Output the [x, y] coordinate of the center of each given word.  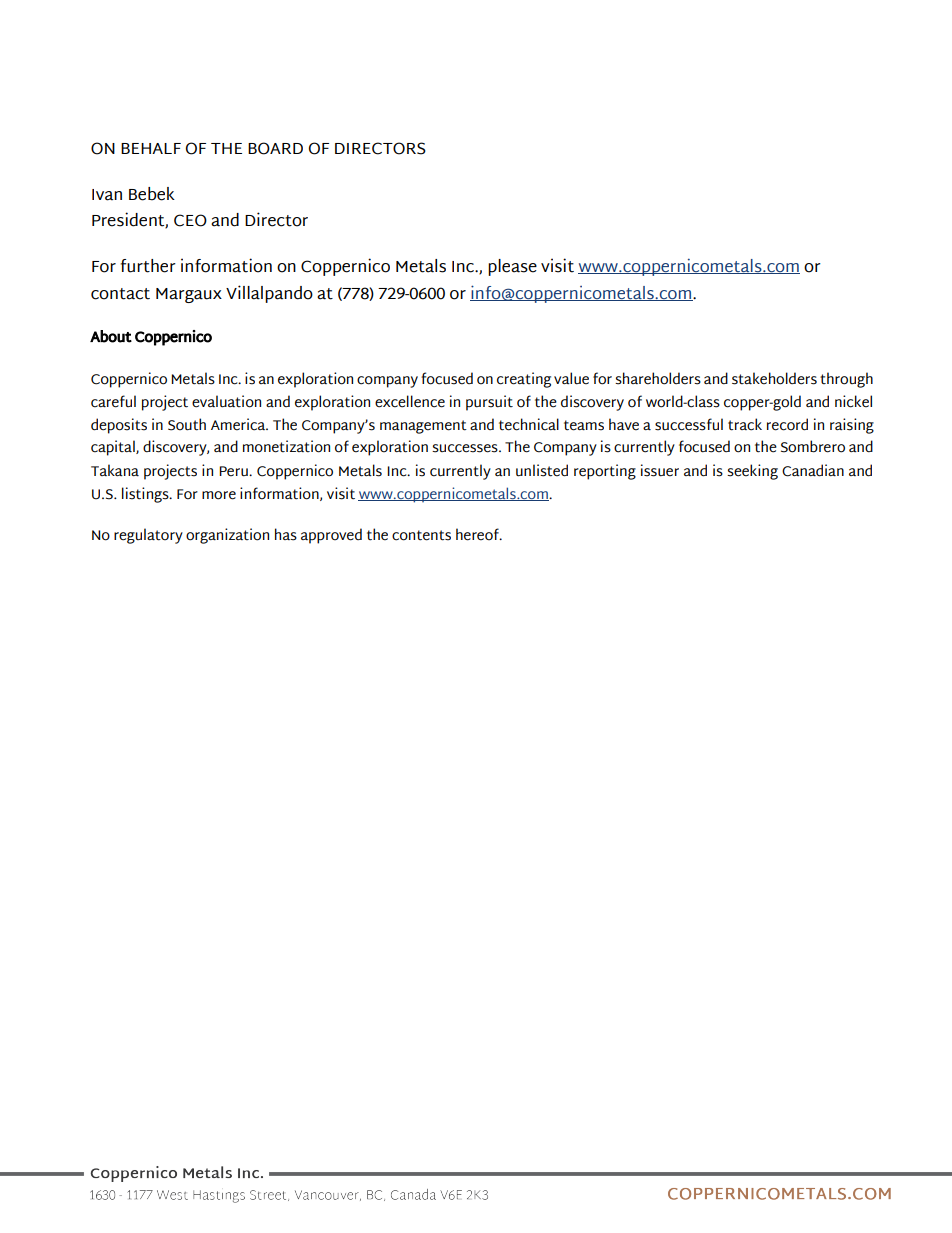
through [846, 380]
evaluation [226, 401]
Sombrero [813, 446]
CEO [190, 220]
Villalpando [269, 294]
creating [524, 380]
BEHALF [151, 148]
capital [114, 448]
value [571, 378]
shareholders [658, 378]
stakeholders [774, 378]
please [512, 267]
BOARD [275, 148]
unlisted [542, 470]
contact [120, 294]
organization [227, 536]
